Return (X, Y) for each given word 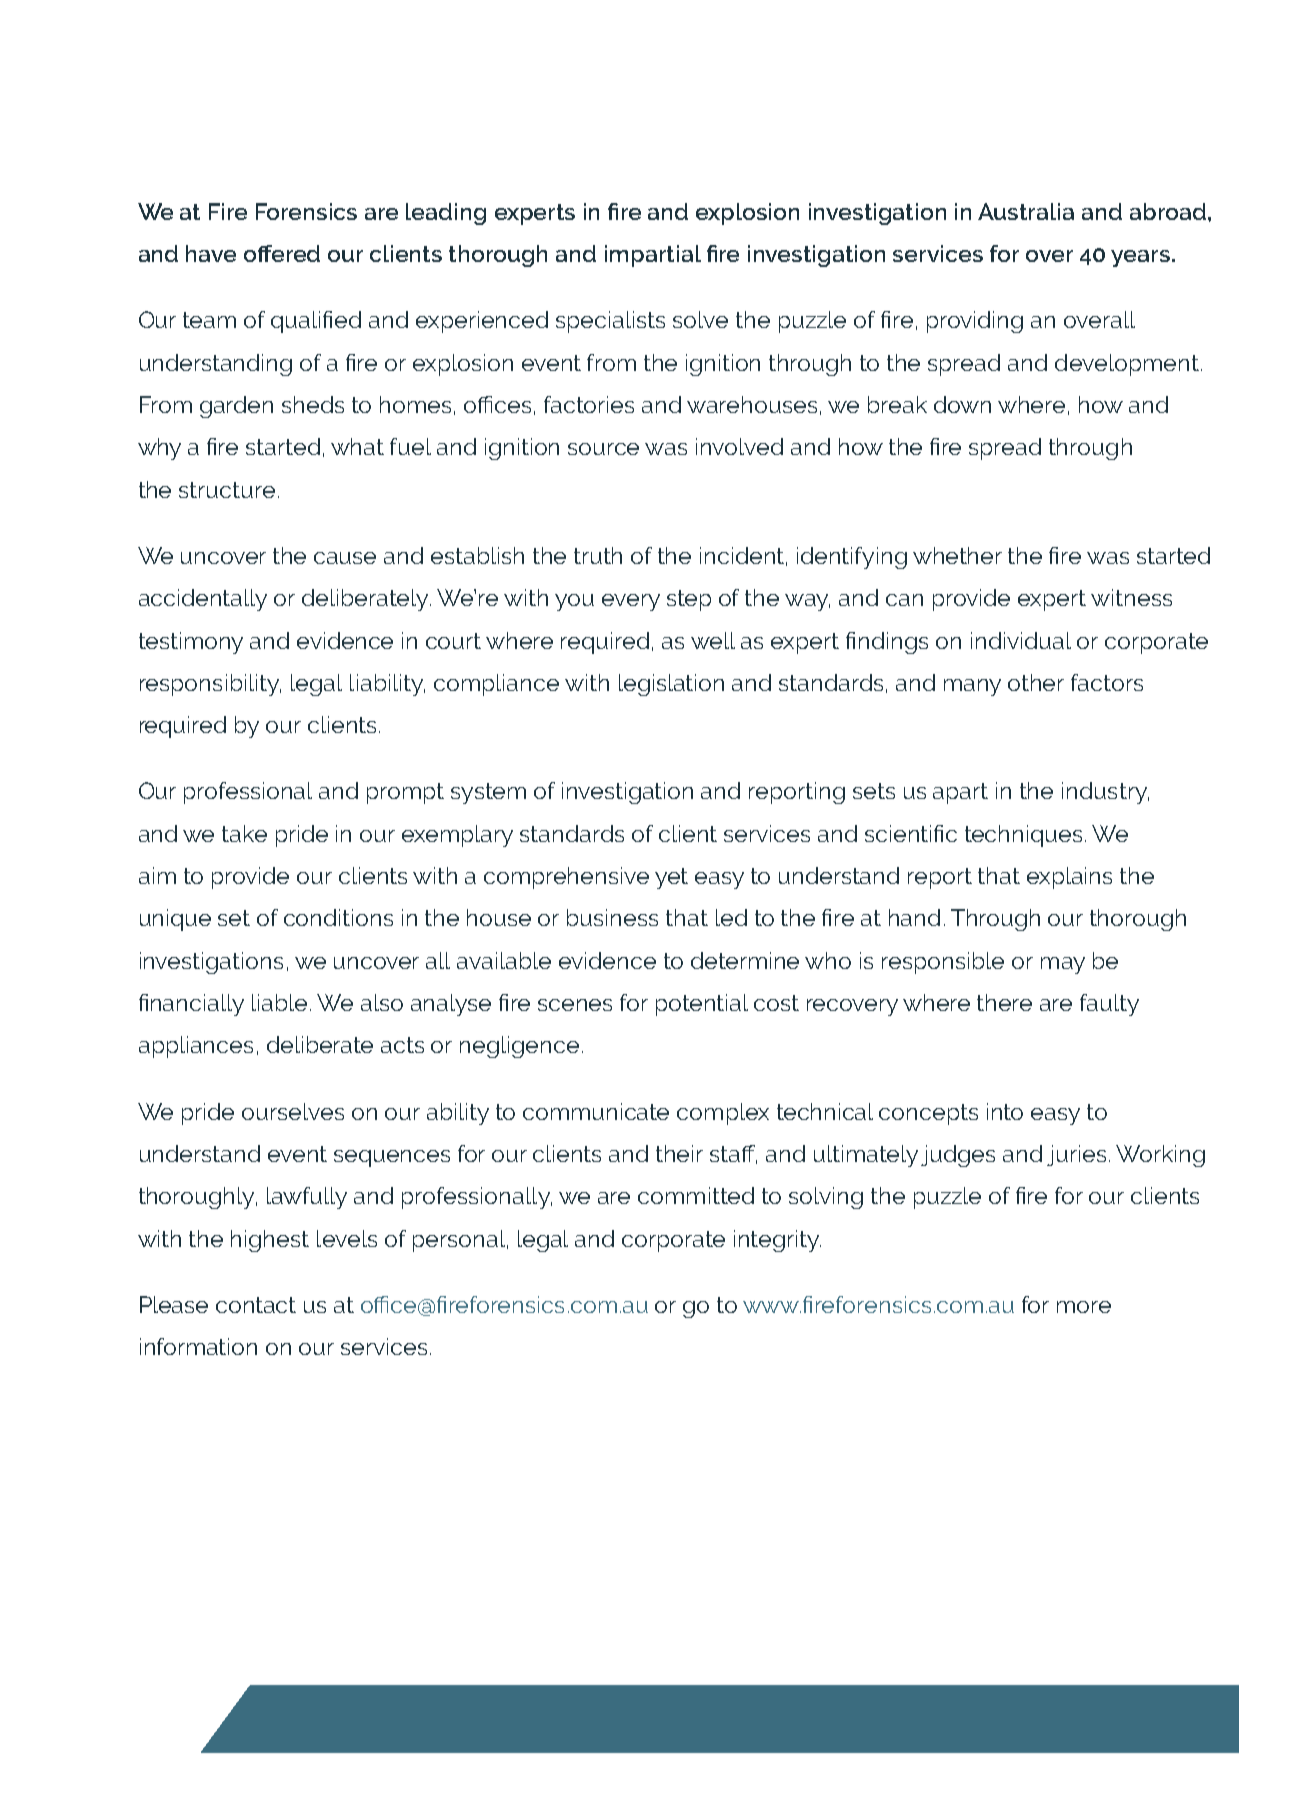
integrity (777, 1241)
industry (1105, 793)
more (1084, 1307)
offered (282, 253)
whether (957, 555)
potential (702, 1005)
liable (279, 1002)
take (244, 833)
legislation (671, 685)
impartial (653, 256)
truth (598, 555)
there (1004, 1002)
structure (227, 490)
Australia (1026, 211)
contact (256, 1305)
